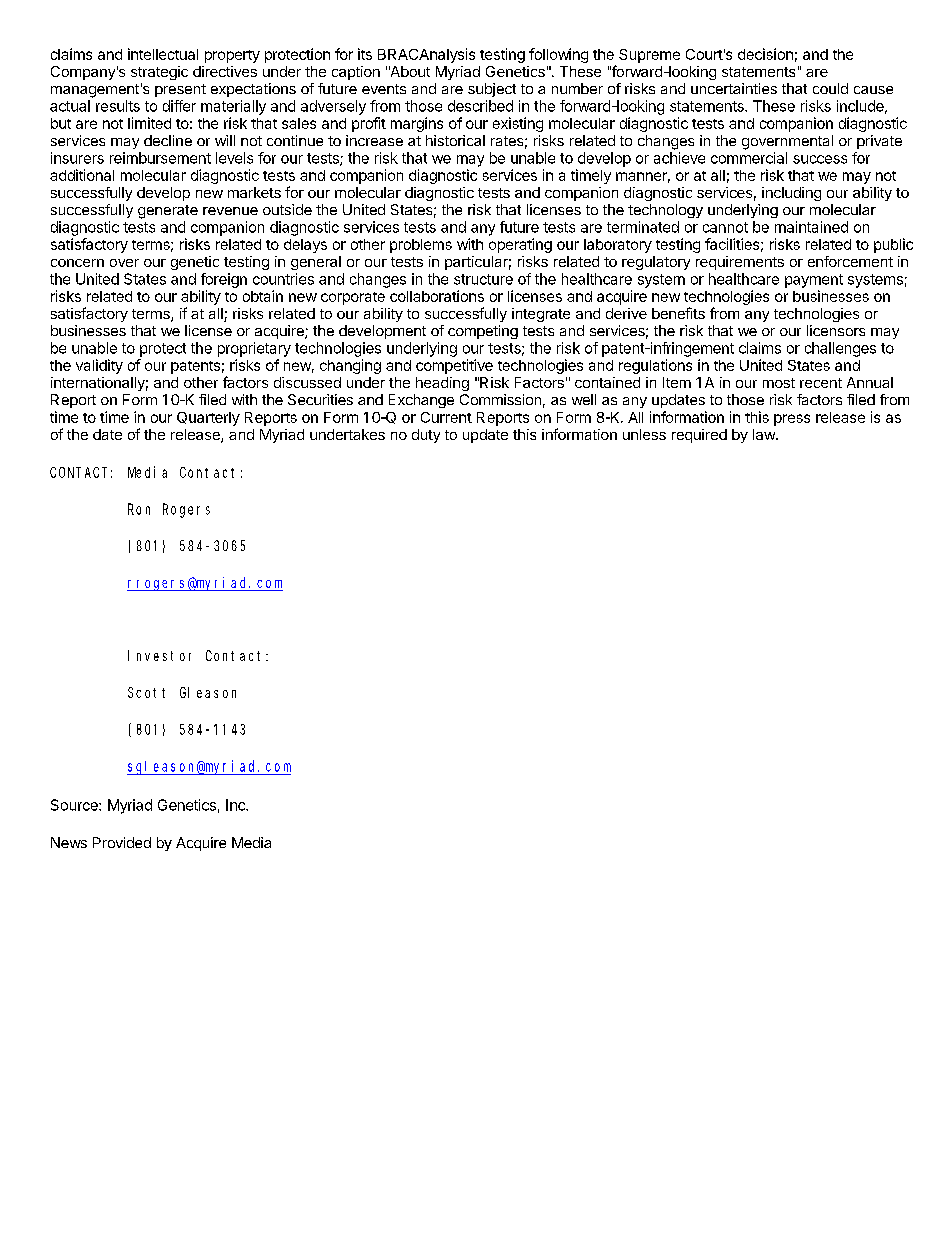 The image size is (952, 1233). I want to click on strategic, so click(159, 73).
